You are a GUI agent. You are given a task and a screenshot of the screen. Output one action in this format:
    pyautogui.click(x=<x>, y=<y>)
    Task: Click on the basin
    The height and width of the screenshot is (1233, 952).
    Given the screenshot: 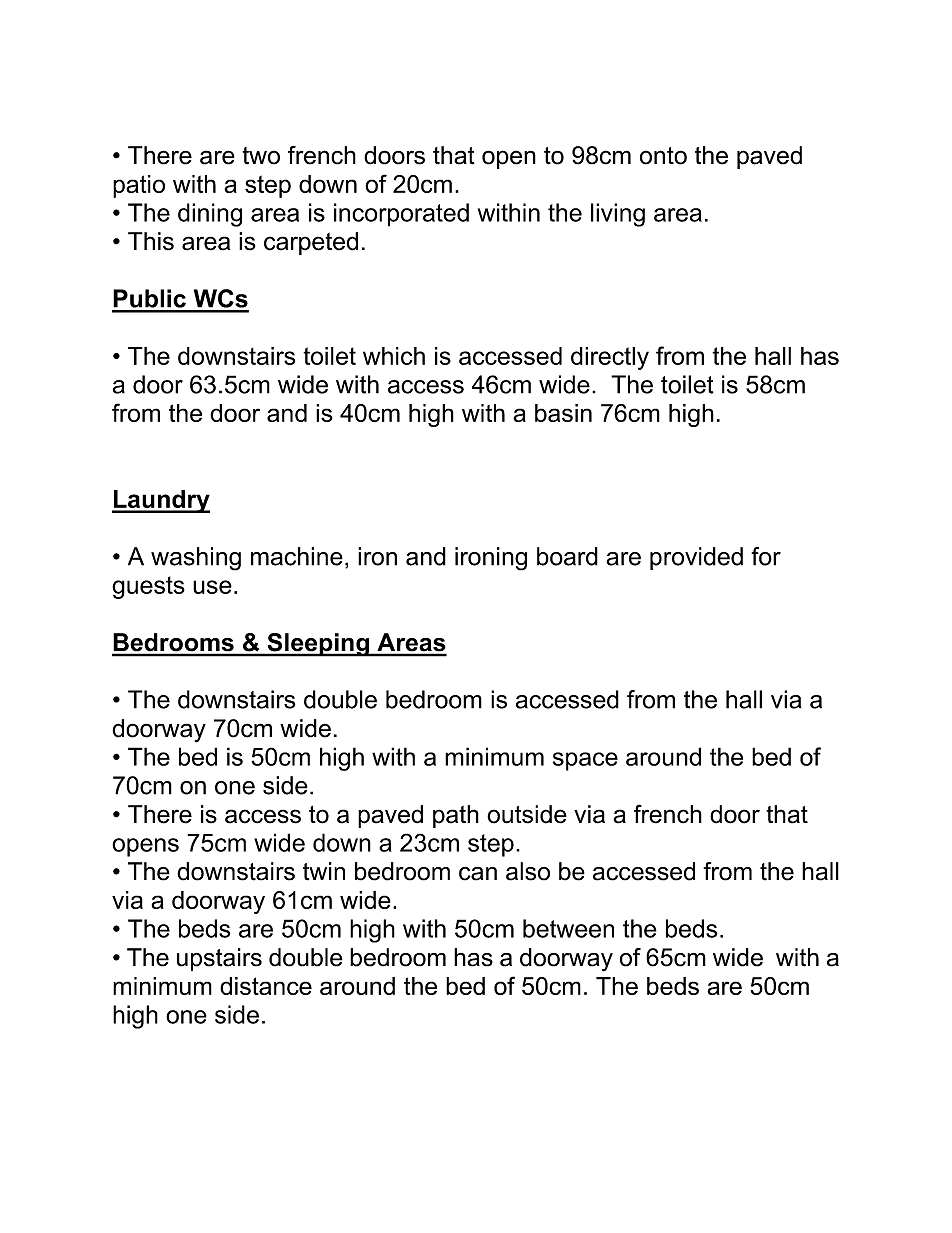 What is the action you would take?
    pyautogui.click(x=563, y=413)
